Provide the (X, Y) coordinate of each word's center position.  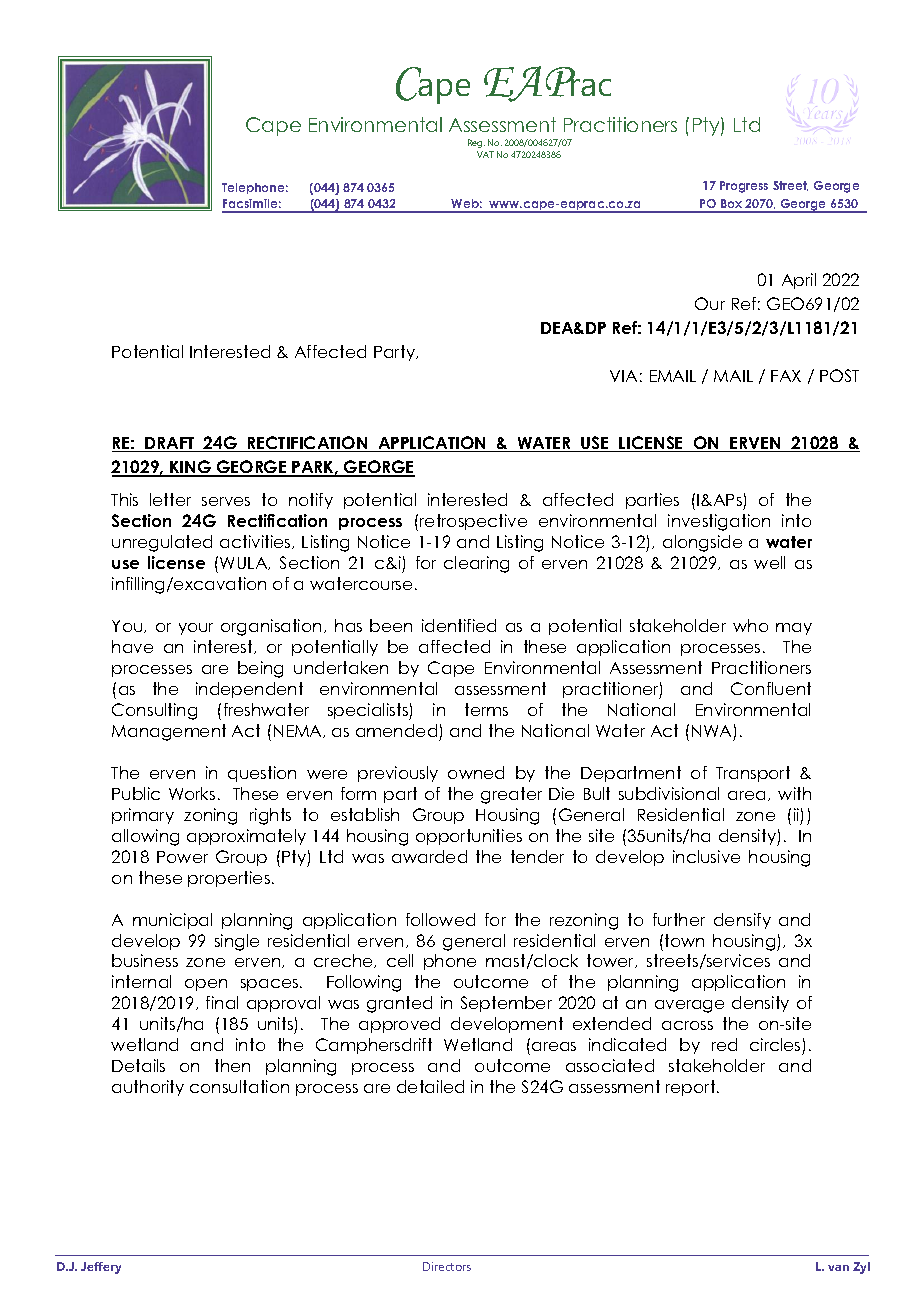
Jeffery (101, 1268)
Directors (447, 1266)
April (799, 281)
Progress (744, 187)
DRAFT (170, 444)
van (838, 1268)
